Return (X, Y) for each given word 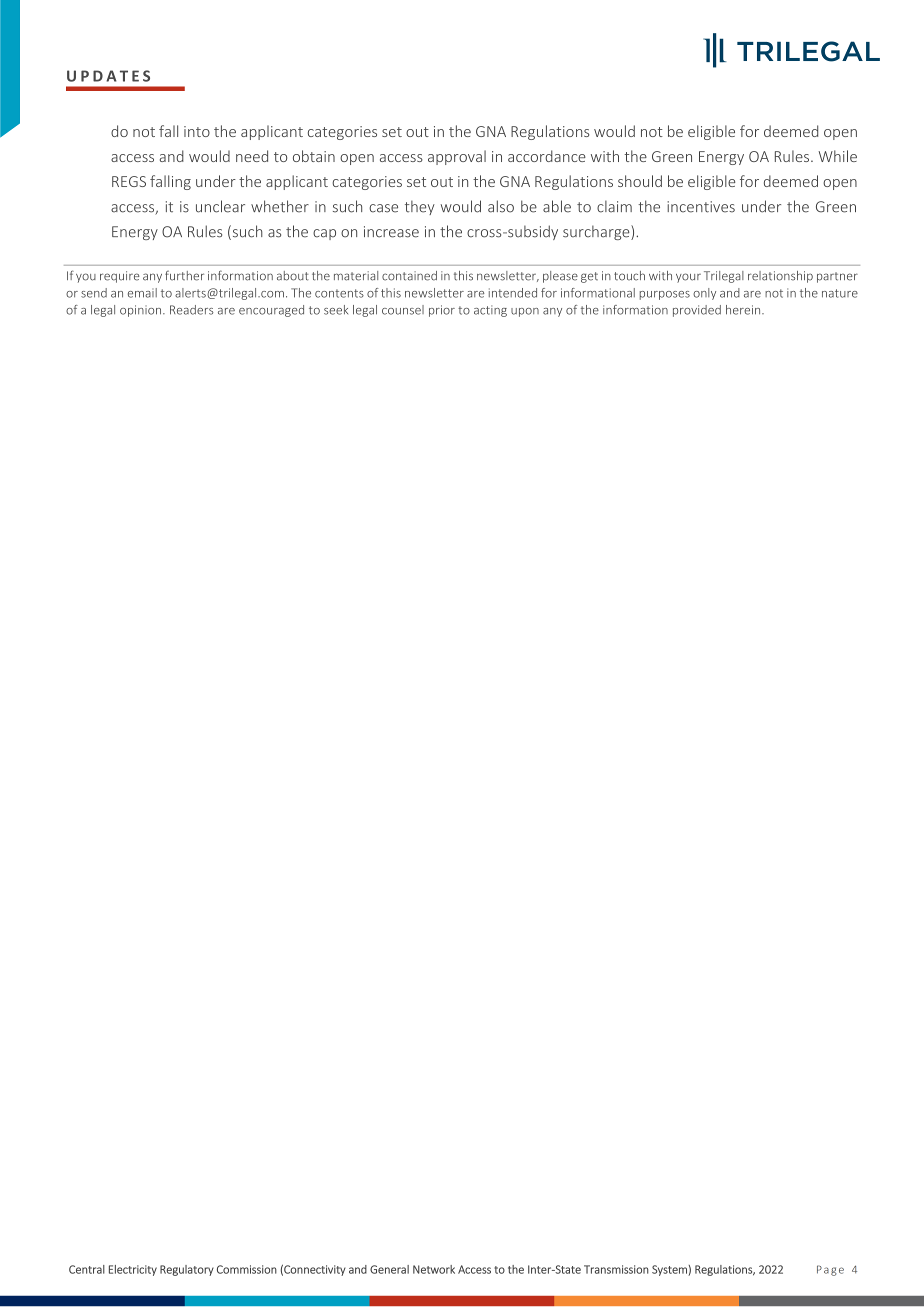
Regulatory (187, 1270)
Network (434, 1269)
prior (442, 311)
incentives (701, 207)
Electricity (133, 1270)
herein (744, 310)
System (670, 1270)
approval (457, 157)
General (389, 1269)
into (197, 131)
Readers (192, 310)
